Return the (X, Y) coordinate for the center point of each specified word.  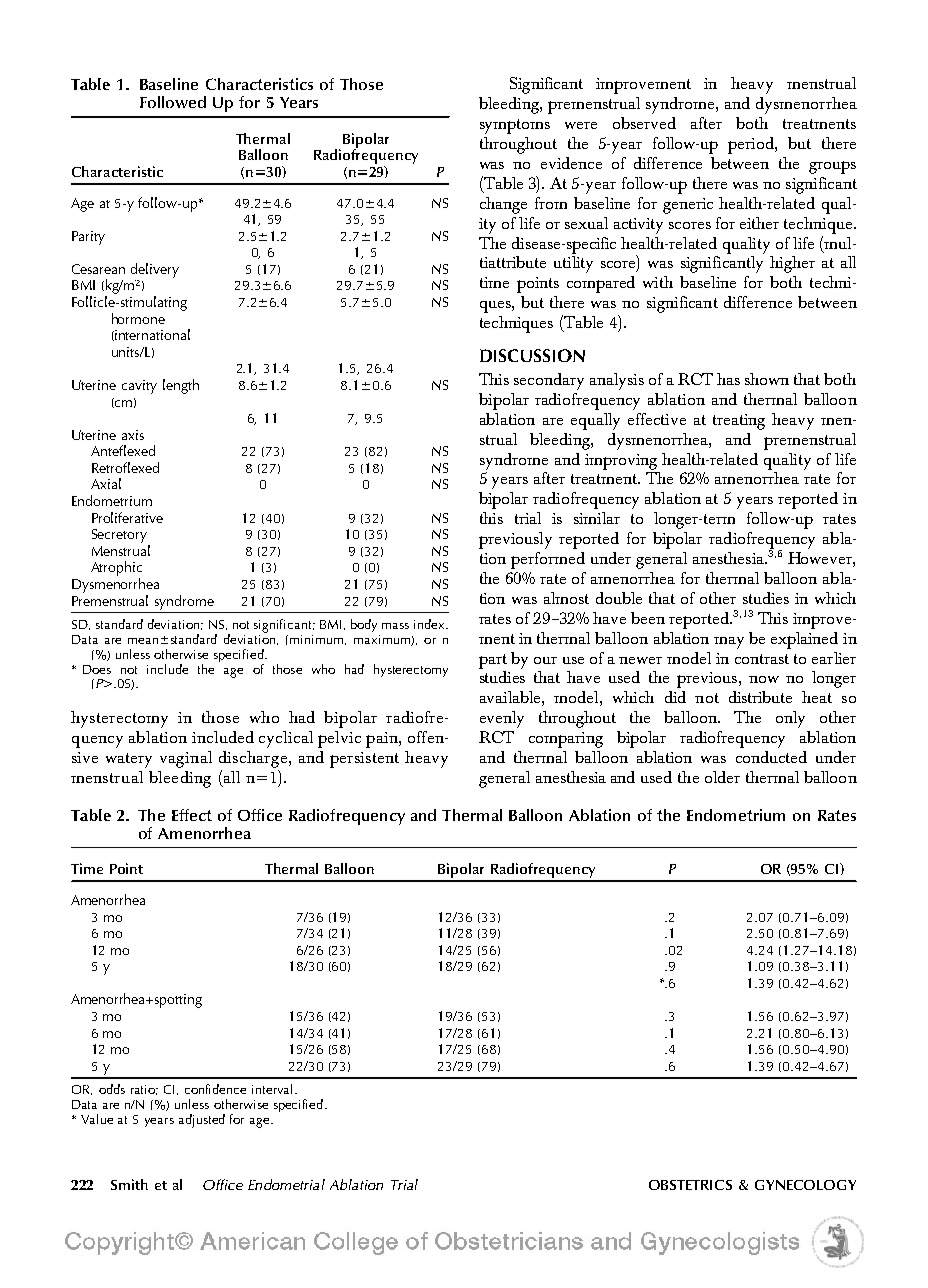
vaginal (186, 759)
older (722, 777)
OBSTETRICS (690, 1185)
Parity (88, 238)
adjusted (202, 1121)
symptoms (515, 126)
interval (272, 1089)
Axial (106, 483)
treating (739, 422)
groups (832, 167)
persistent (364, 760)
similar (597, 518)
